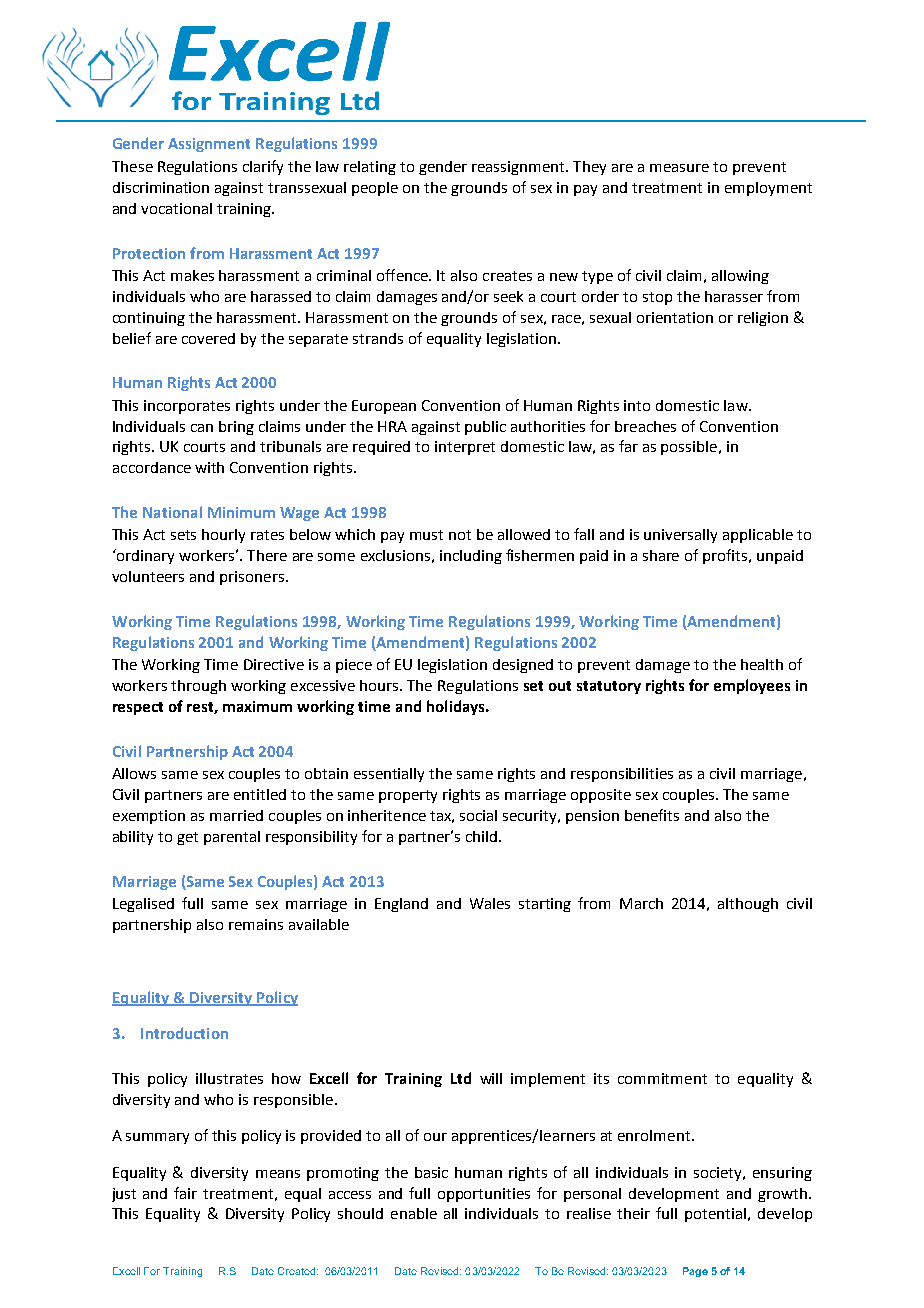  I want to click on employees, so click(752, 686).
